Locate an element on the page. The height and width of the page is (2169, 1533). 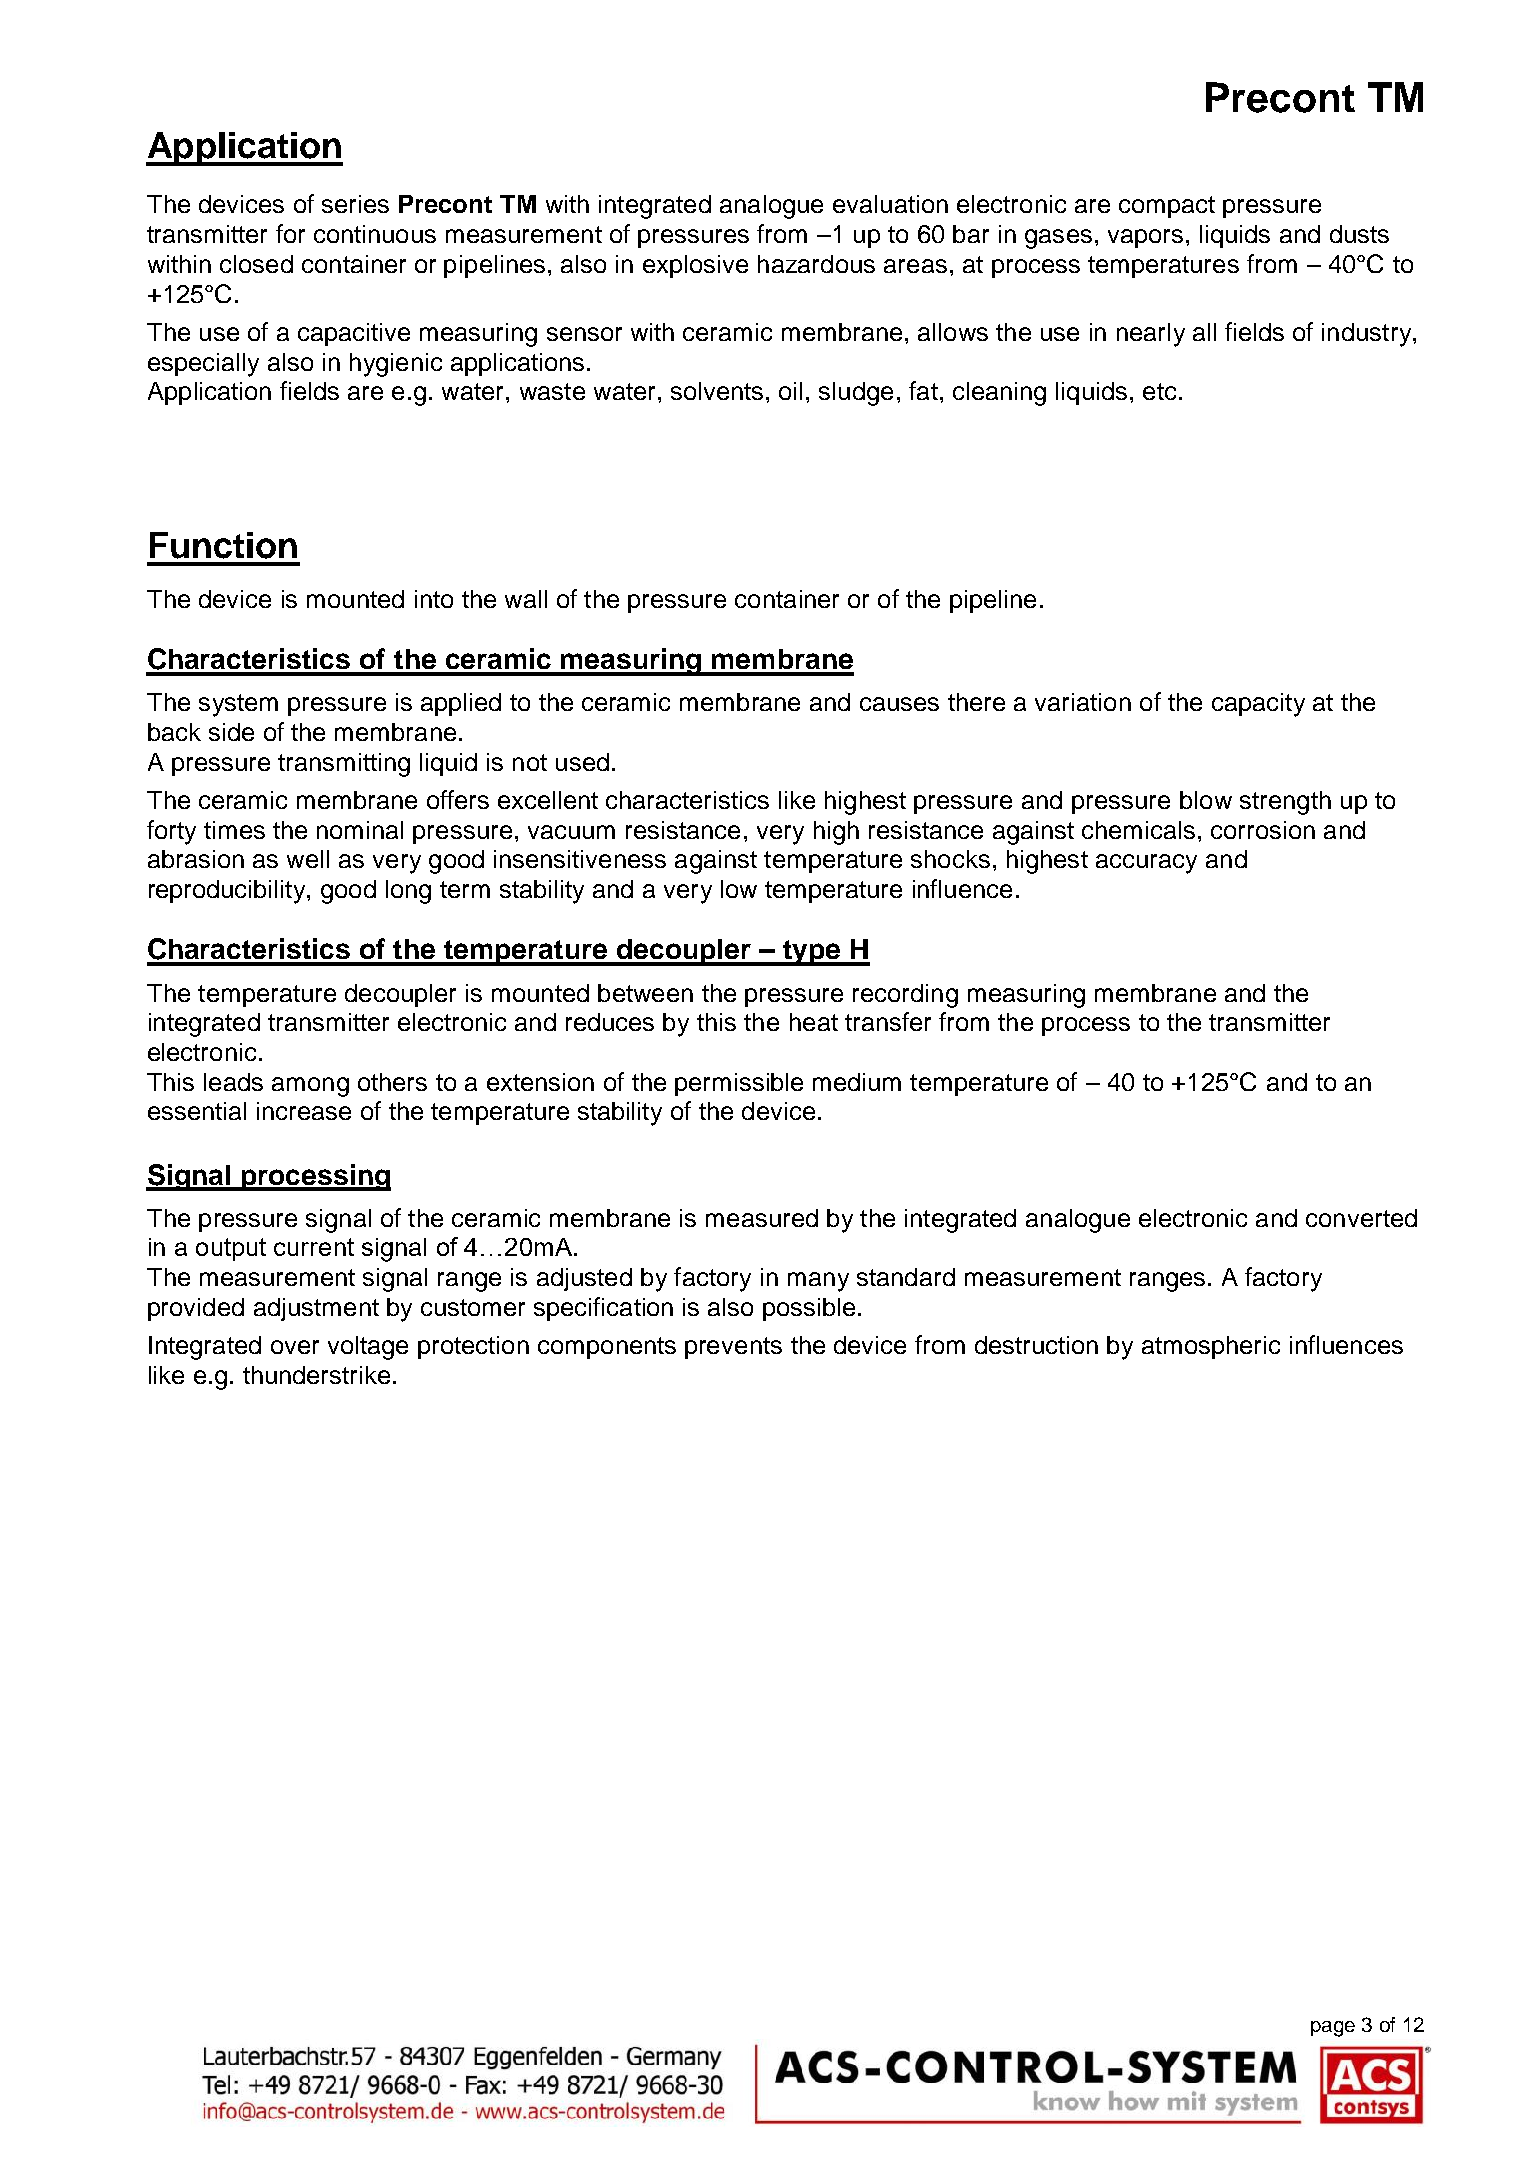
closed is located at coordinates (256, 264).
